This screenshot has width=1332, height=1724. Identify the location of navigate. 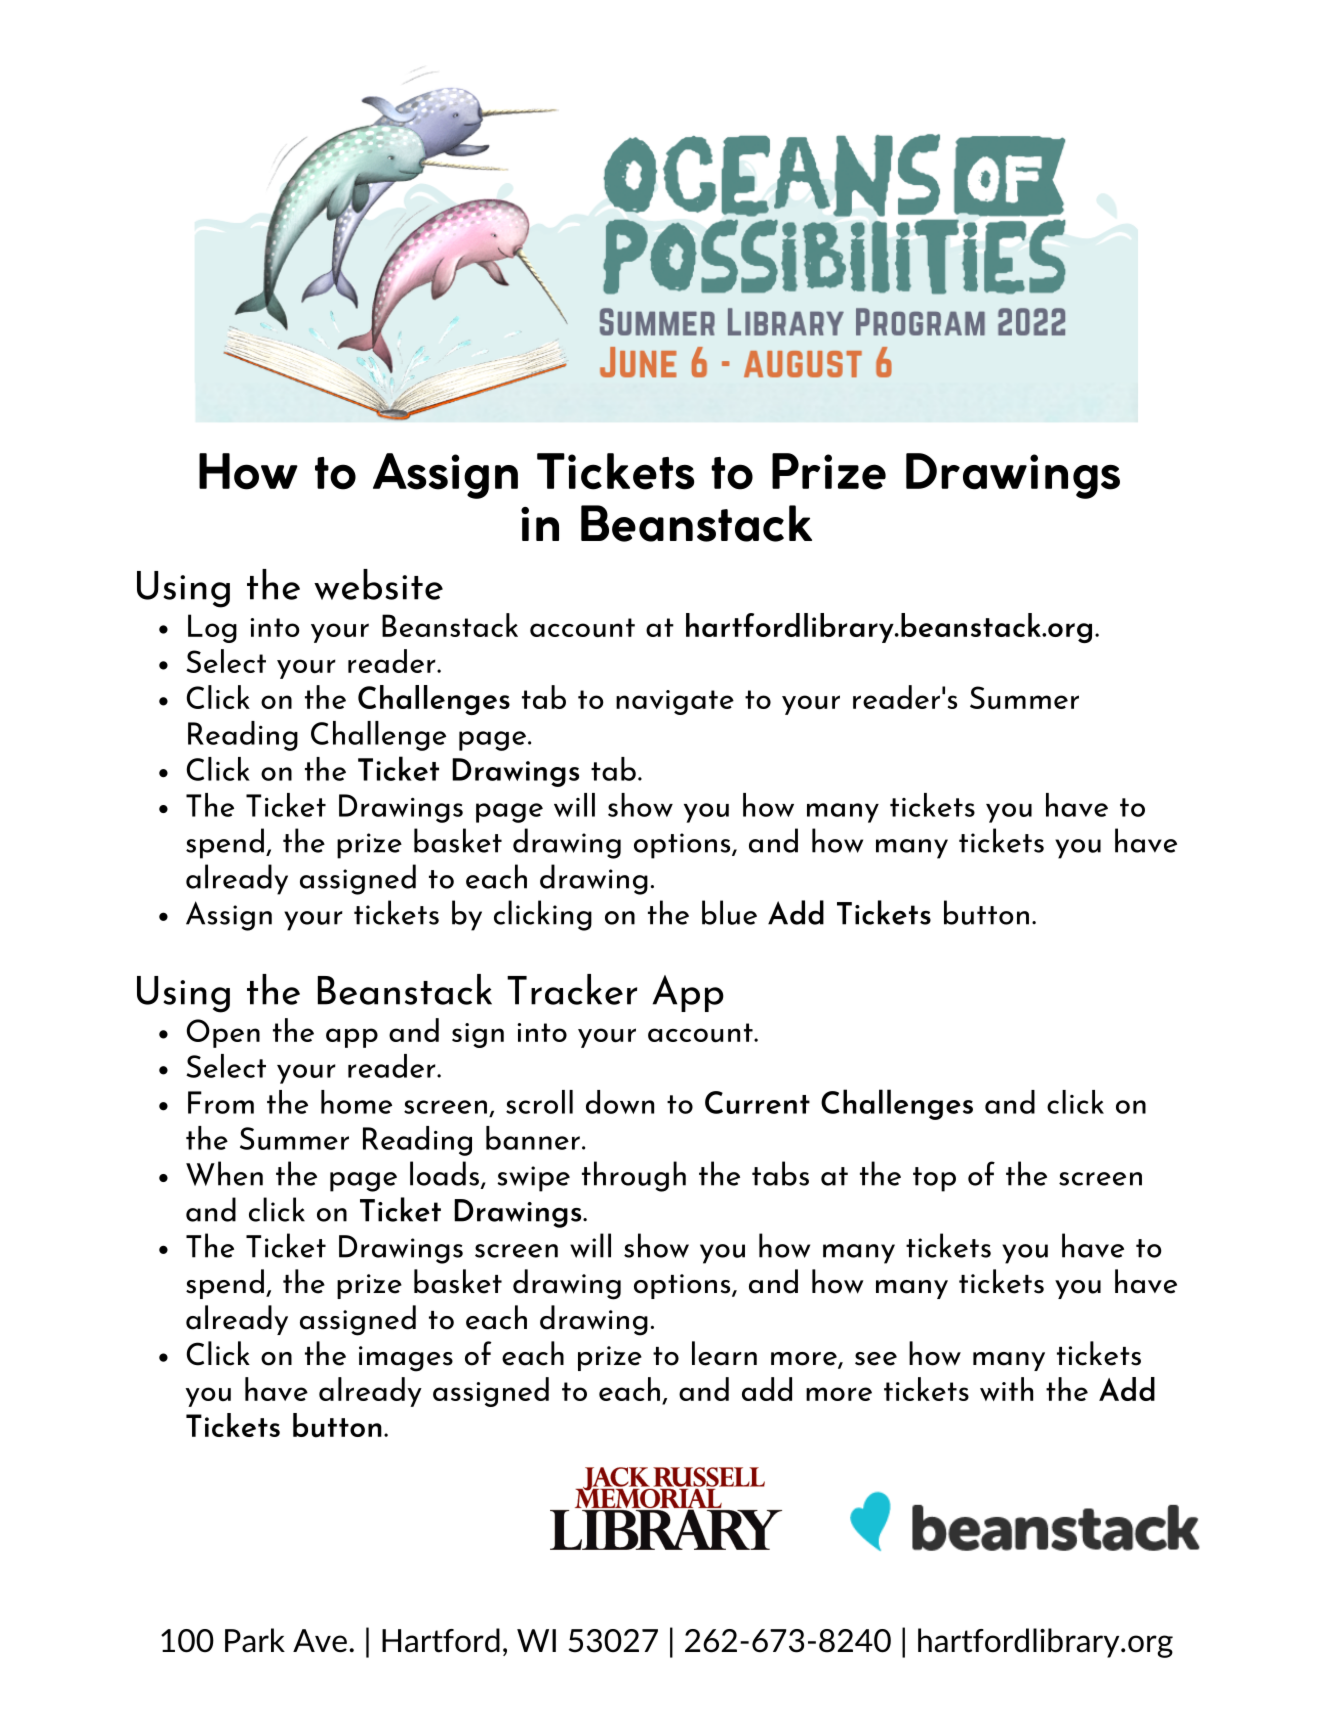
(675, 702).
